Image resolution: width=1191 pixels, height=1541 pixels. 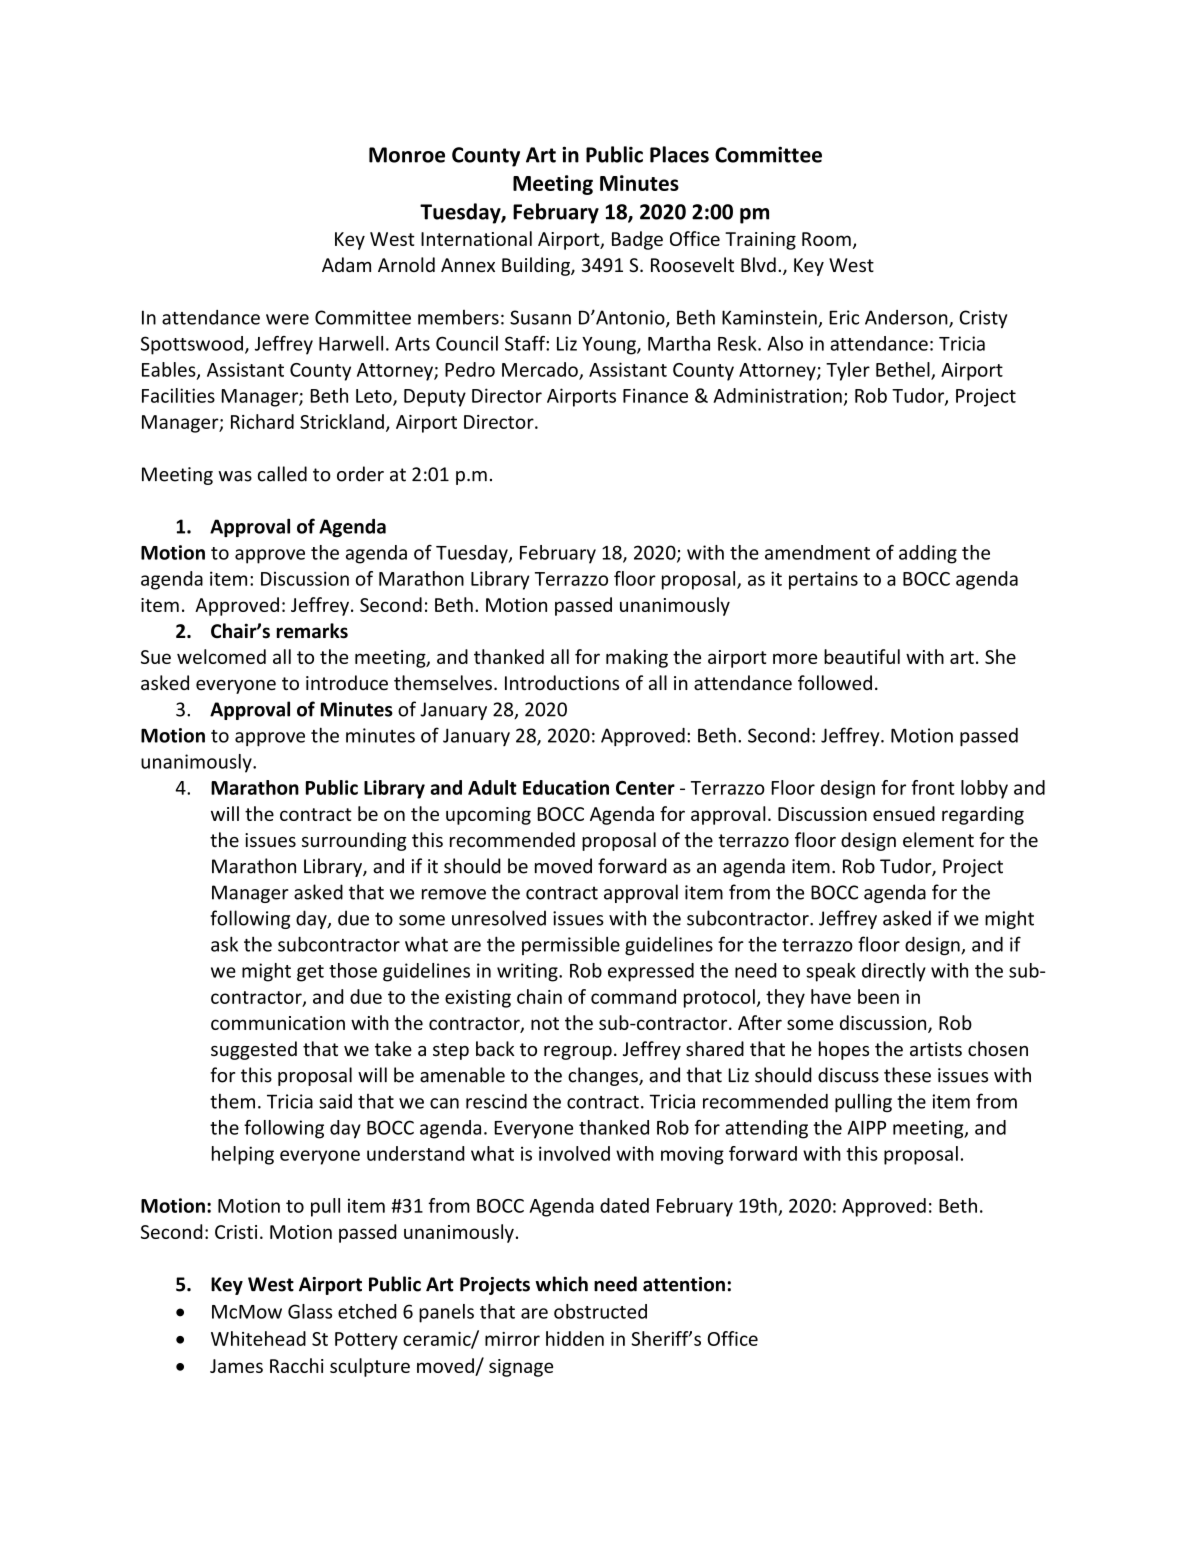 What do you see at coordinates (637, 240) in the screenshot?
I see `Badge` at bounding box center [637, 240].
